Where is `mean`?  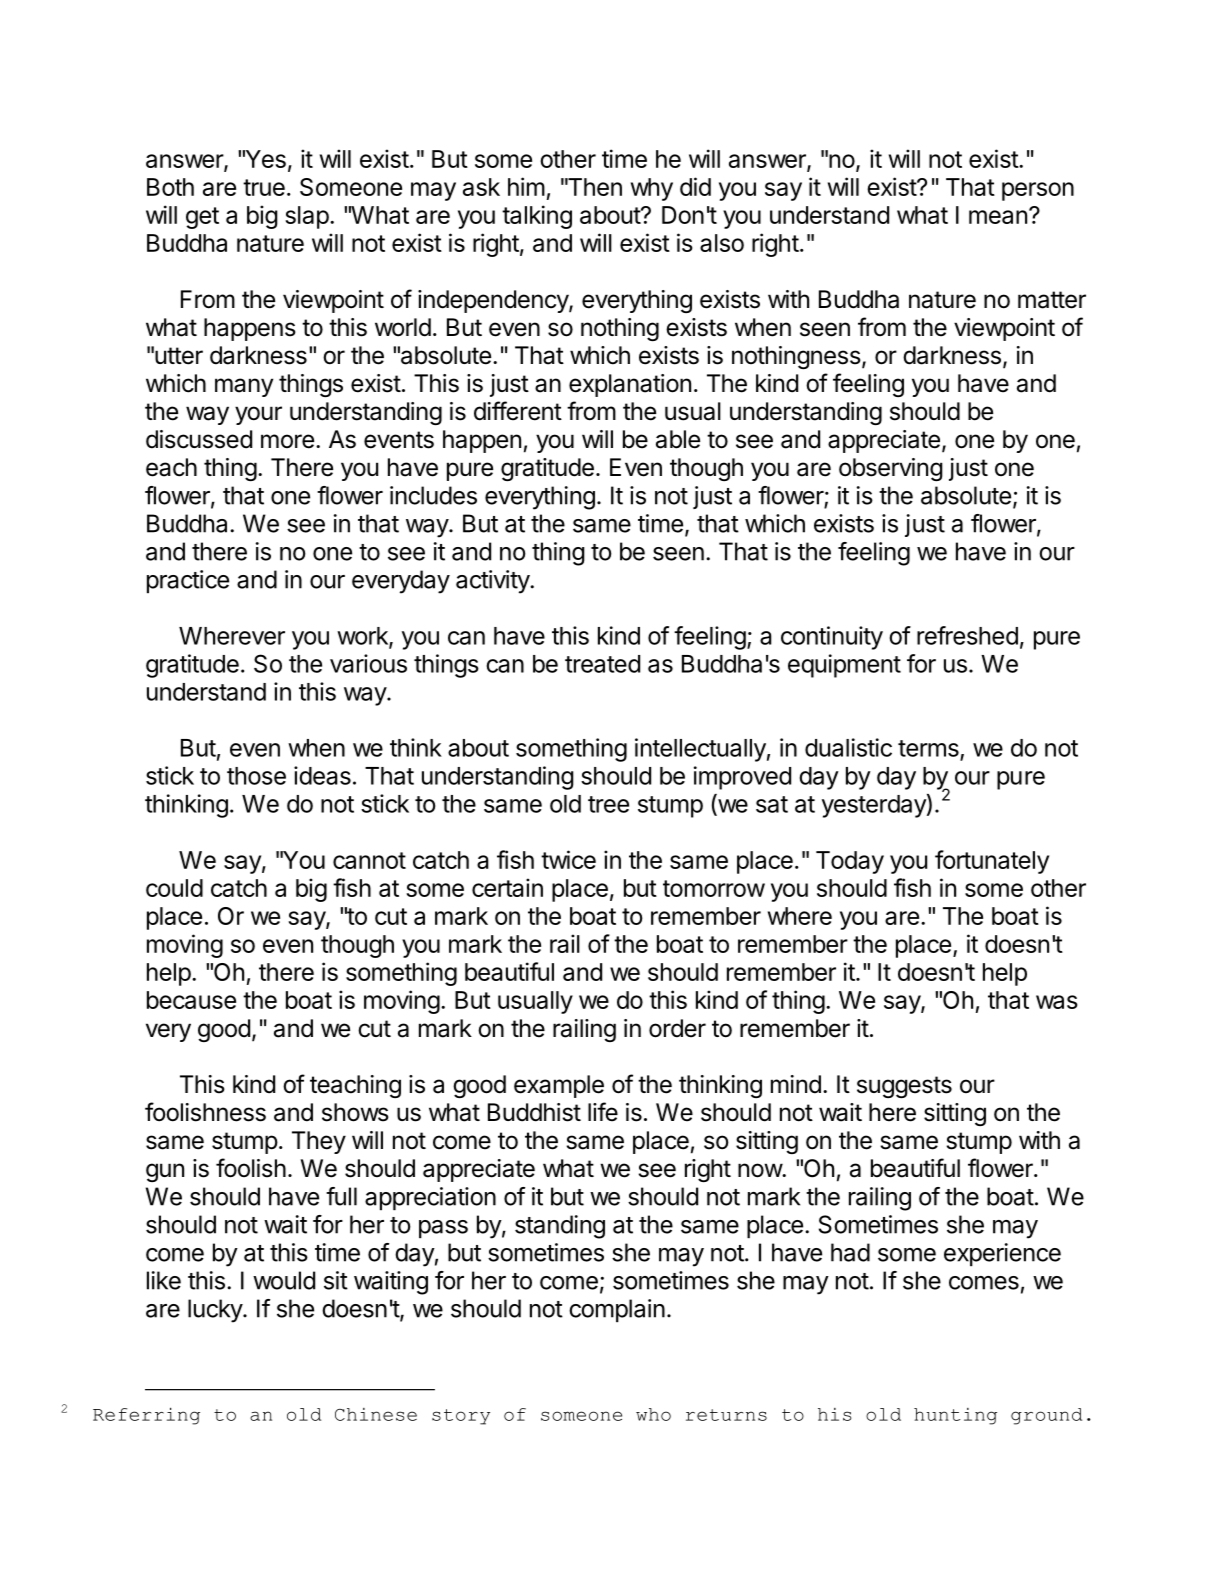
mean is located at coordinates (998, 217).
